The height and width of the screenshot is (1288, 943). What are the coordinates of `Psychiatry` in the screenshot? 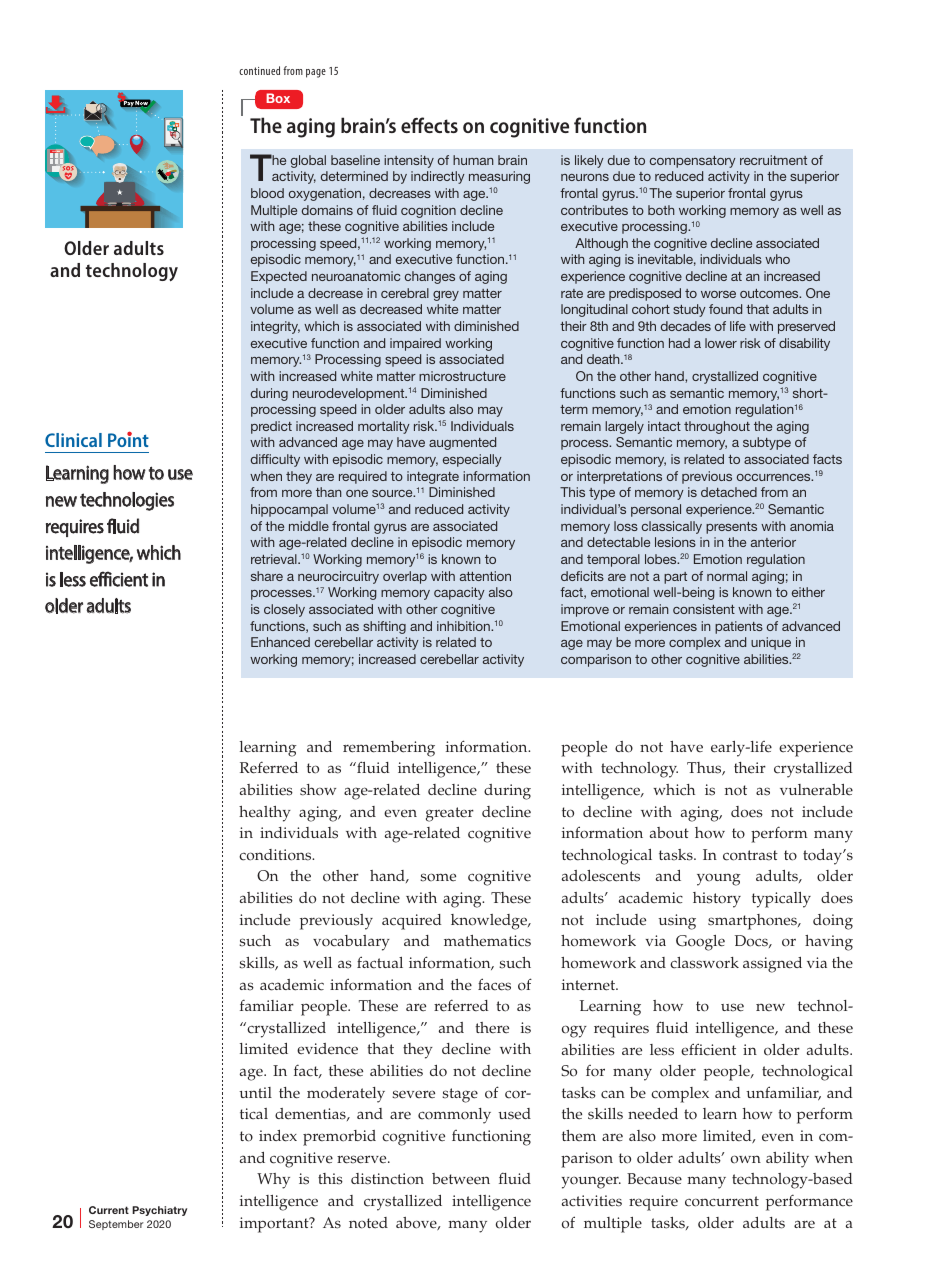 It's located at (159, 1211).
